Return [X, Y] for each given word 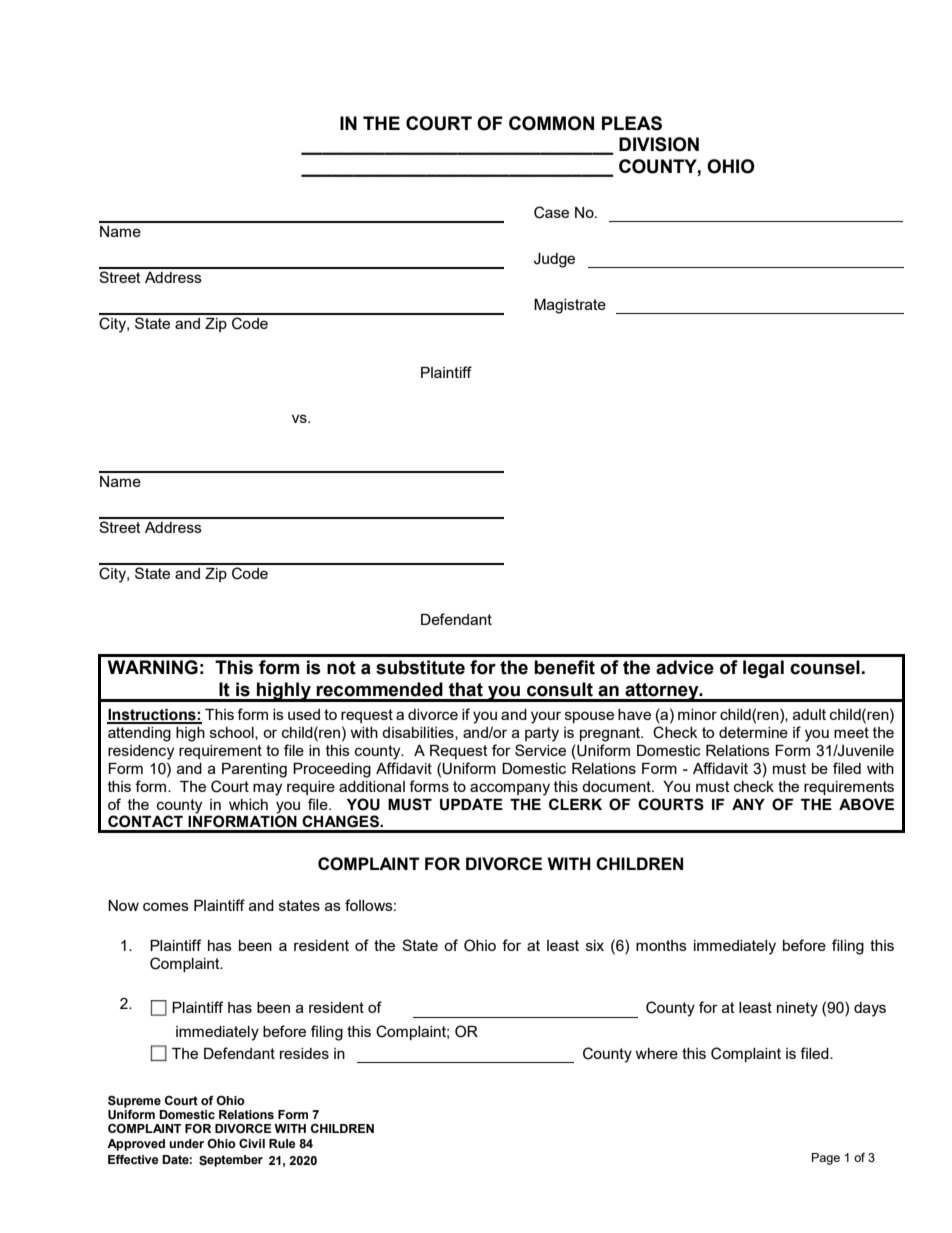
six [595, 945]
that [466, 689]
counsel [825, 667]
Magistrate [570, 306]
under [186, 1144]
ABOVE [866, 804]
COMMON [551, 123]
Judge [554, 260]
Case [551, 212]
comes [166, 906]
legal [763, 669]
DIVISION [659, 144]
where [656, 1053]
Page [826, 1159]
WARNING [153, 667]
